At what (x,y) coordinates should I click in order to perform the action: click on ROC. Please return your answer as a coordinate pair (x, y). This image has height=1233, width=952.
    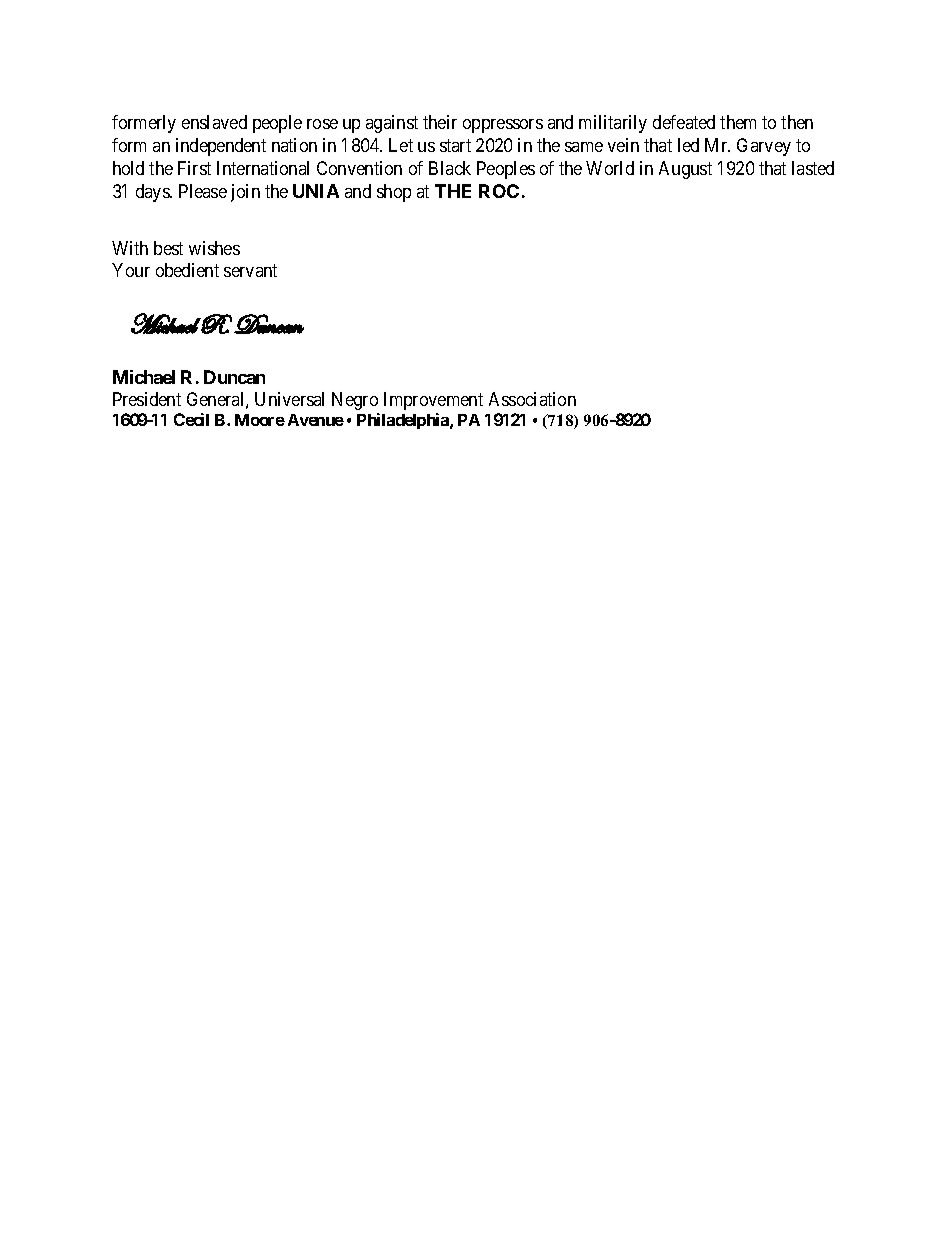
    Looking at the image, I should click on (499, 191).
